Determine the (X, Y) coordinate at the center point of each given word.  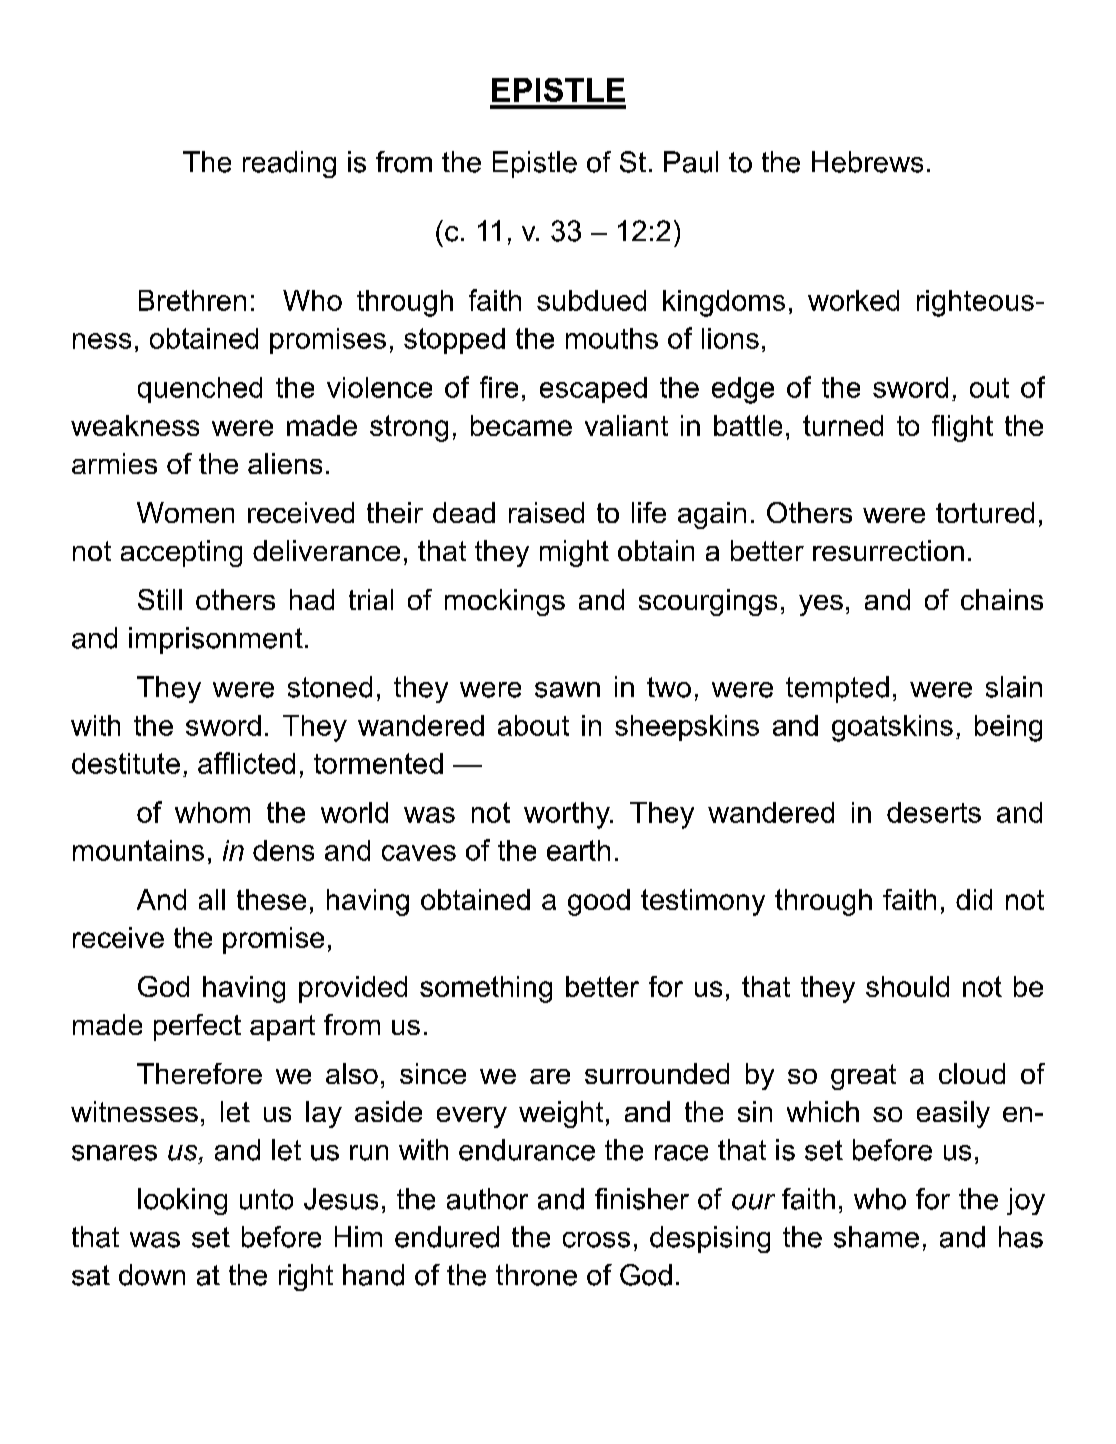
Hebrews (867, 162)
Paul (691, 162)
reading (289, 164)
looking (182, 1201)
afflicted (246, 763)
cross (596, 1240)
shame (876, 1237)
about (533, 725)
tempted (837, 689)
